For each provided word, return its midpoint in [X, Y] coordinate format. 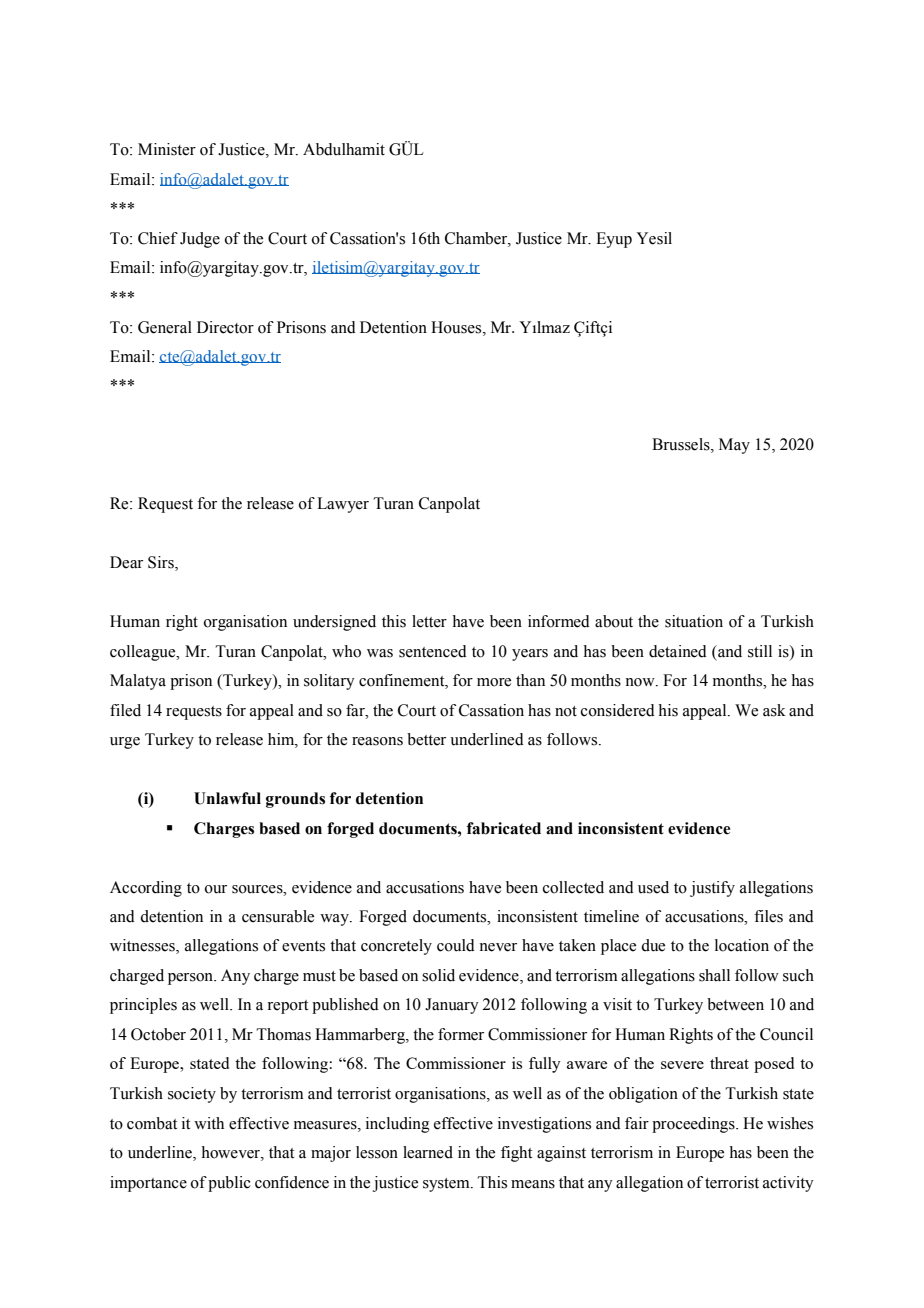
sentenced [433, 651]
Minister [167, 149]
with [209, 1123]
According [146, 889]
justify [712, 889]
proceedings [694, 1125]
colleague [144, 653]
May [734, 446]
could [456, 945]
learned [428, 1152]
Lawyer [343, 505]
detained [678, 651]
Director [225, 327]
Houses [457, 327]
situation [694, 621]
